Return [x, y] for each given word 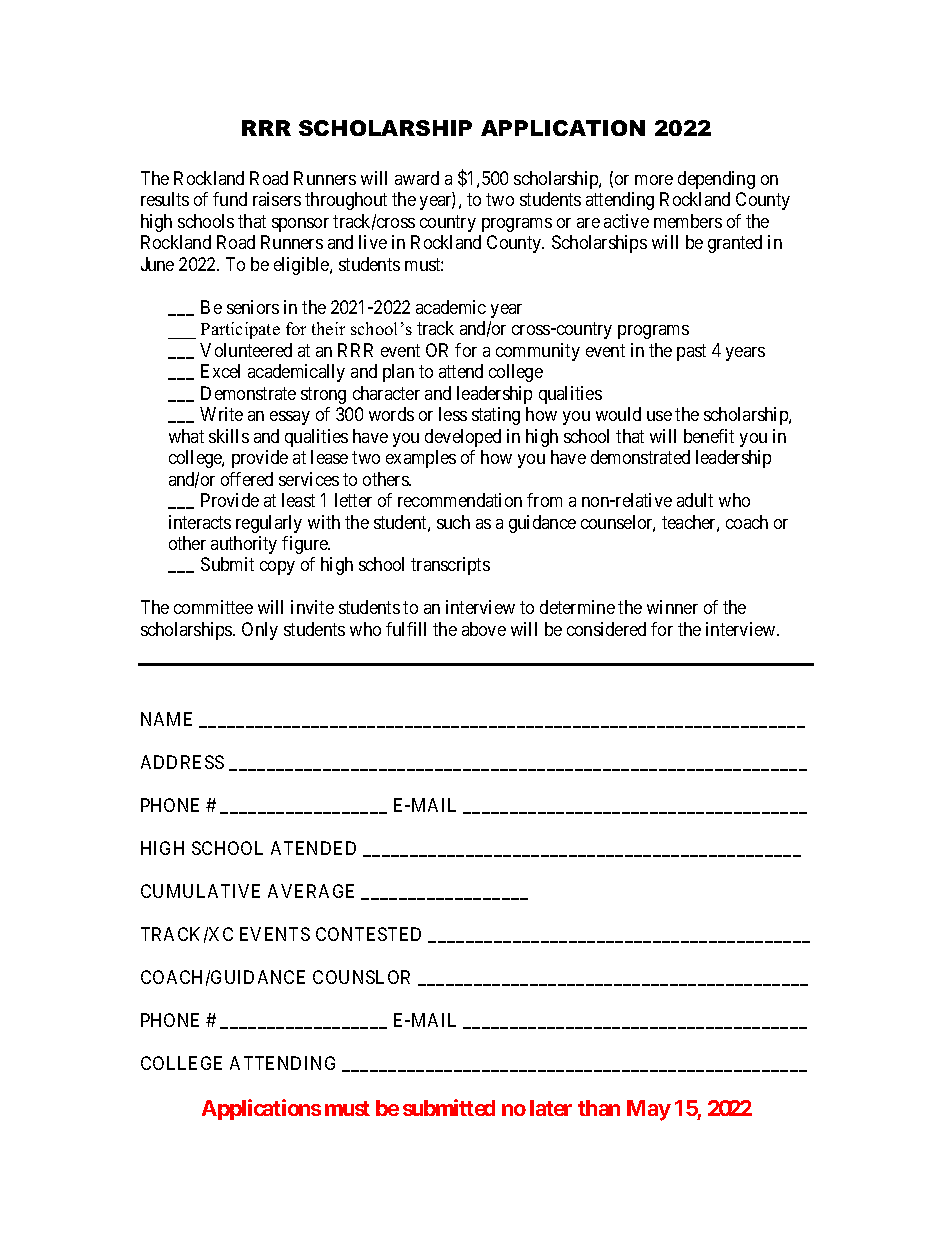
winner [672, 607]
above [484, 629]
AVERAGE [311, 891]
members [688, 221]
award [417, 178]
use [659, 416]
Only [260, 631]
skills [229, 436]
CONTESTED [368, 934]
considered [606, 629]
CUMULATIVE [200, 891]
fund [230, 199]
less [453, 414]
